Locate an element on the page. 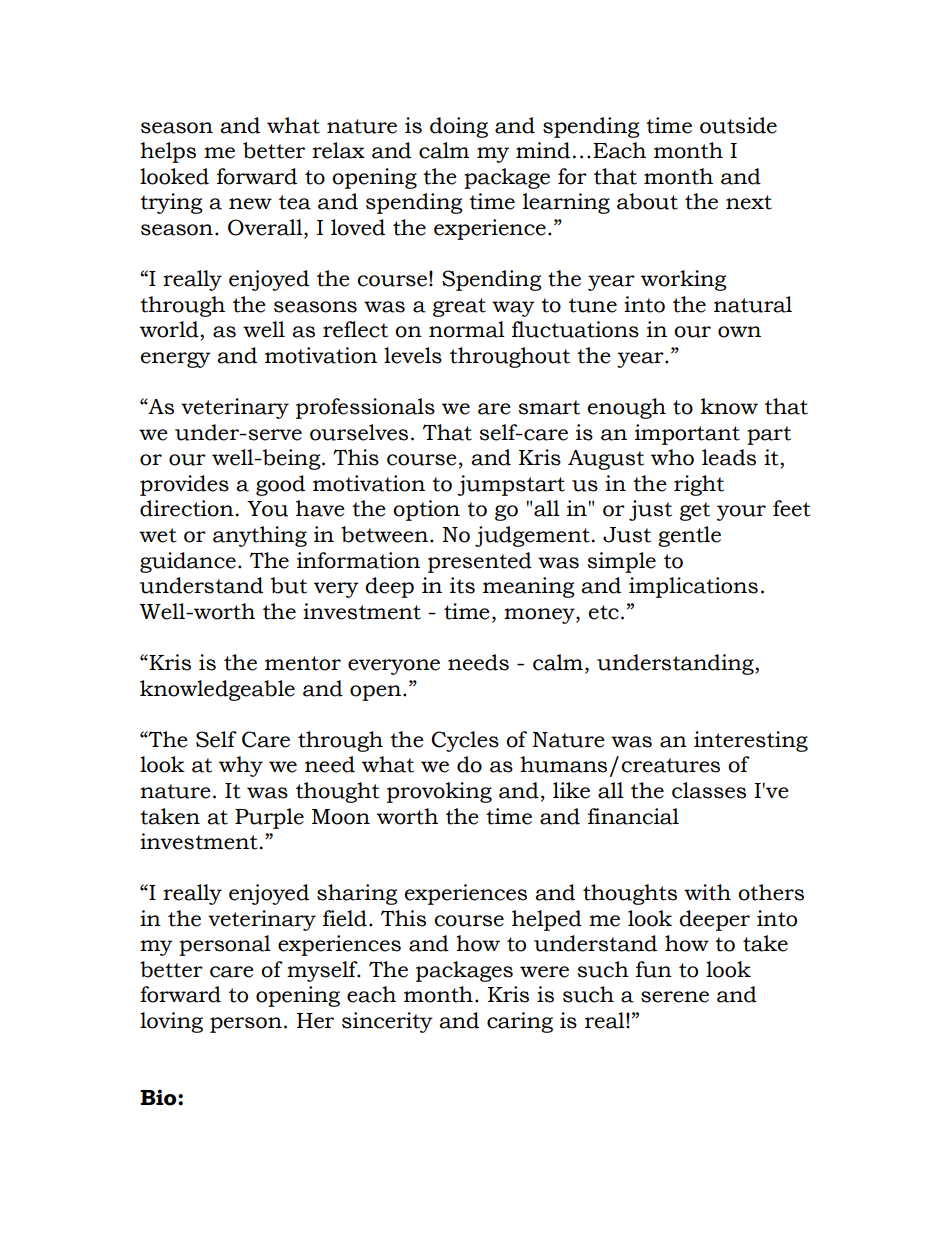 The image size is (952, 1233). jumpstart is located at coordinates (511, 485).
